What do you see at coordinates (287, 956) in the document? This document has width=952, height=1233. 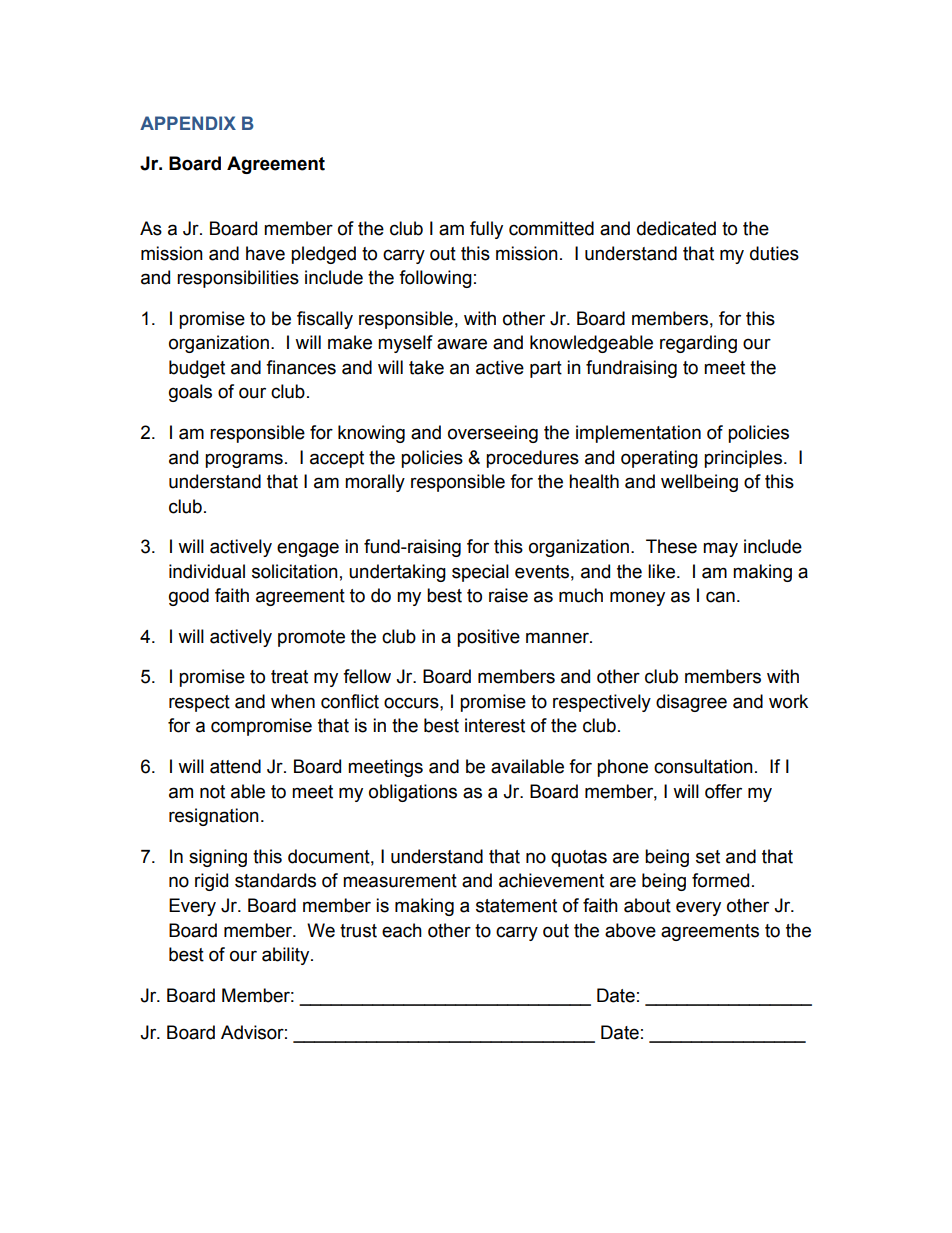 I see `ability` at bounding box center [287, 956].
